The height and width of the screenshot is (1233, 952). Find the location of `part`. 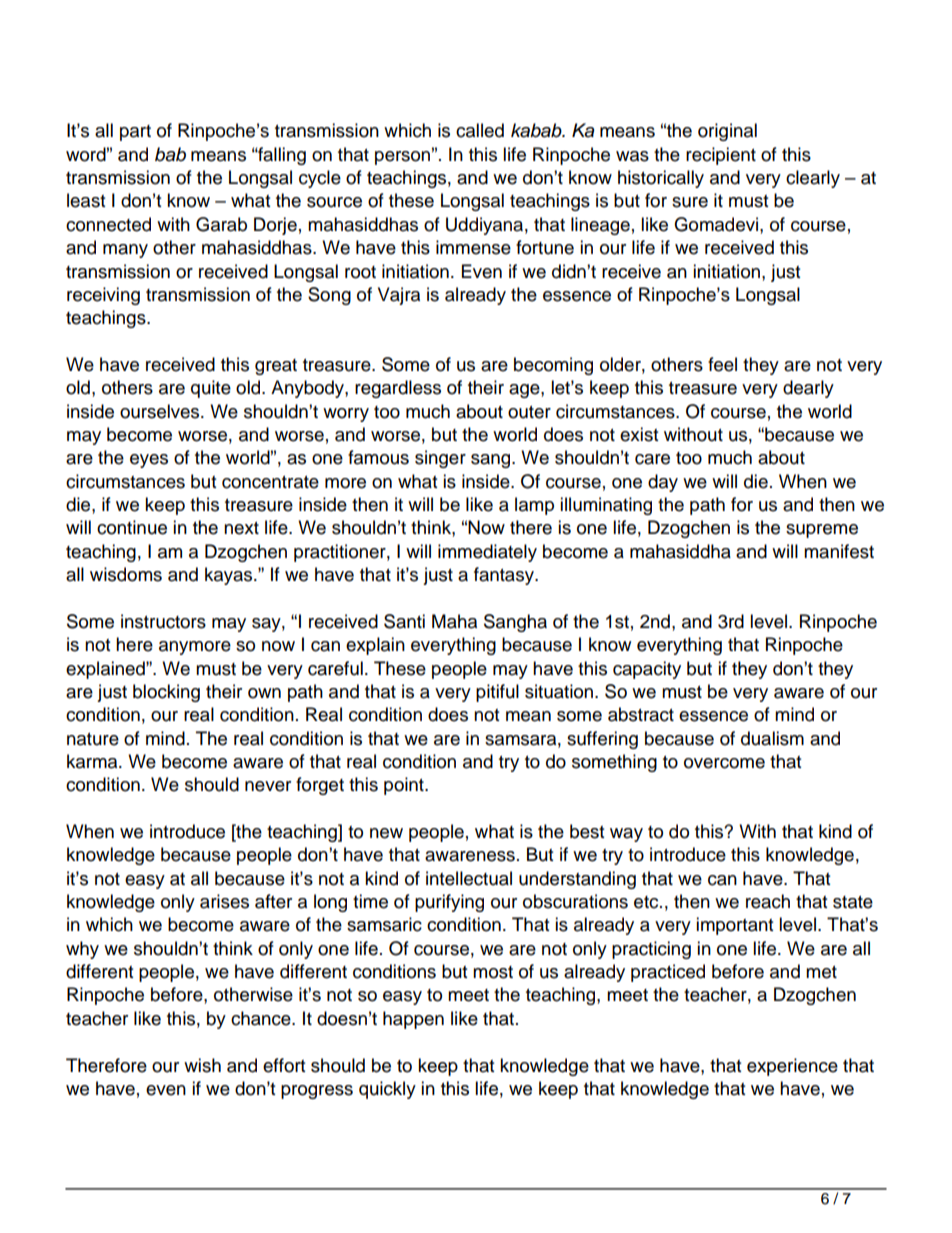

part is located at coordinates (135, 133).
